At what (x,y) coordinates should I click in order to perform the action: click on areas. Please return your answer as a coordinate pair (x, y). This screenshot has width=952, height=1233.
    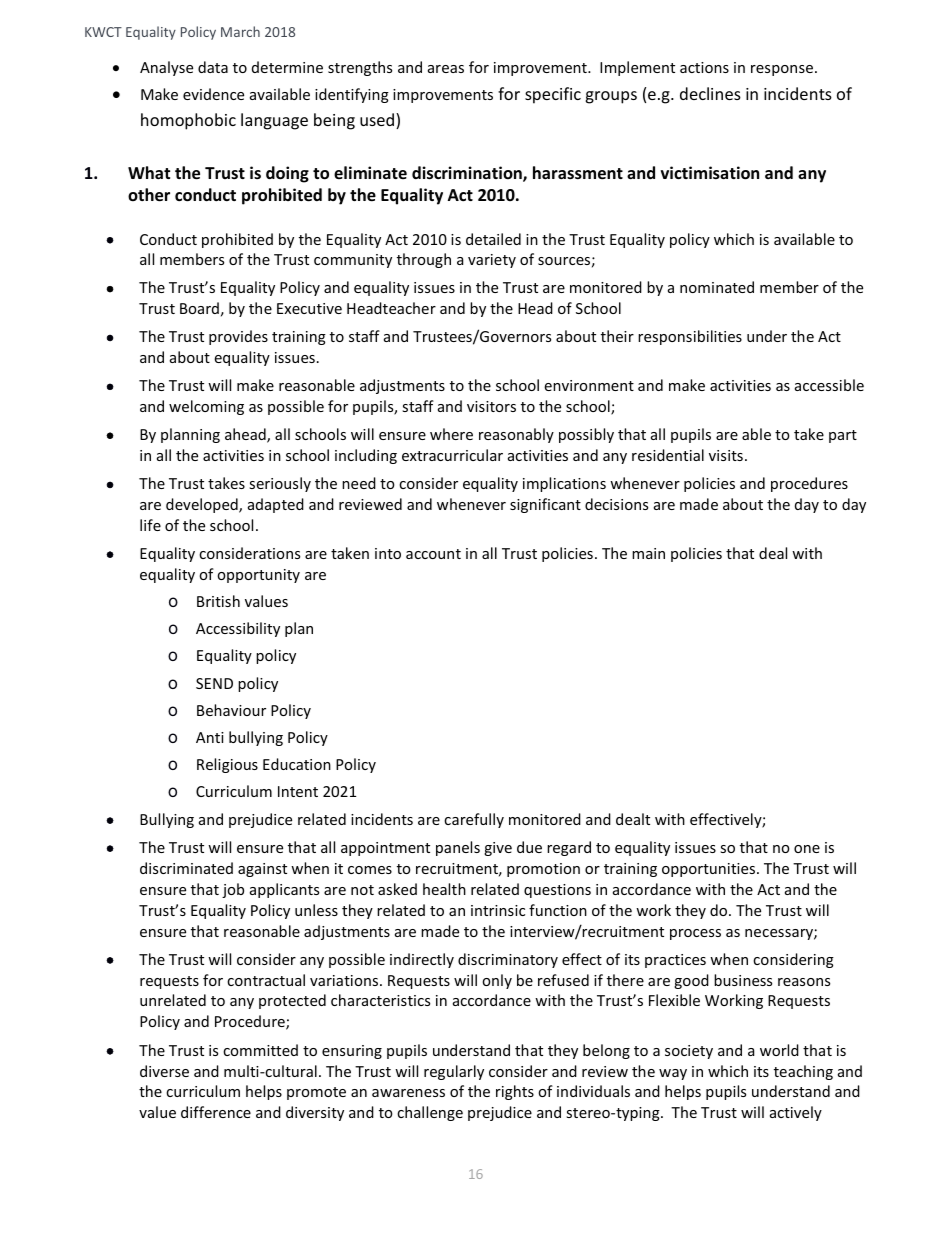
    Looking at the image, I should click on (446, 69).
